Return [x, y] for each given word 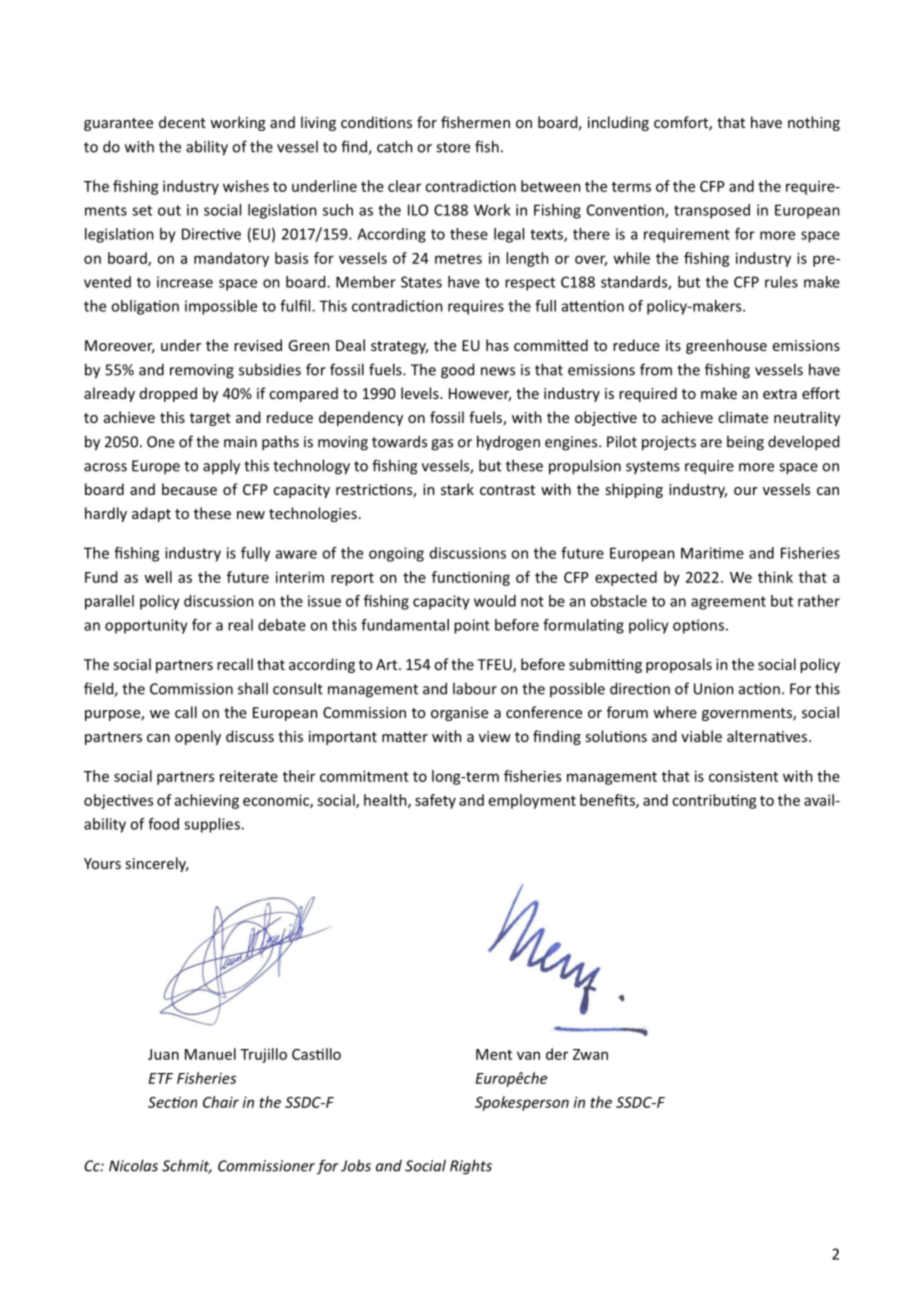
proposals [679, 665]
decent [182, 122]
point [472, 626]
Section [172, 1102]
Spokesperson [522, 1103]
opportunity [146, 626]
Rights [471, 1167]
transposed [712, 211]
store [453, 147]
